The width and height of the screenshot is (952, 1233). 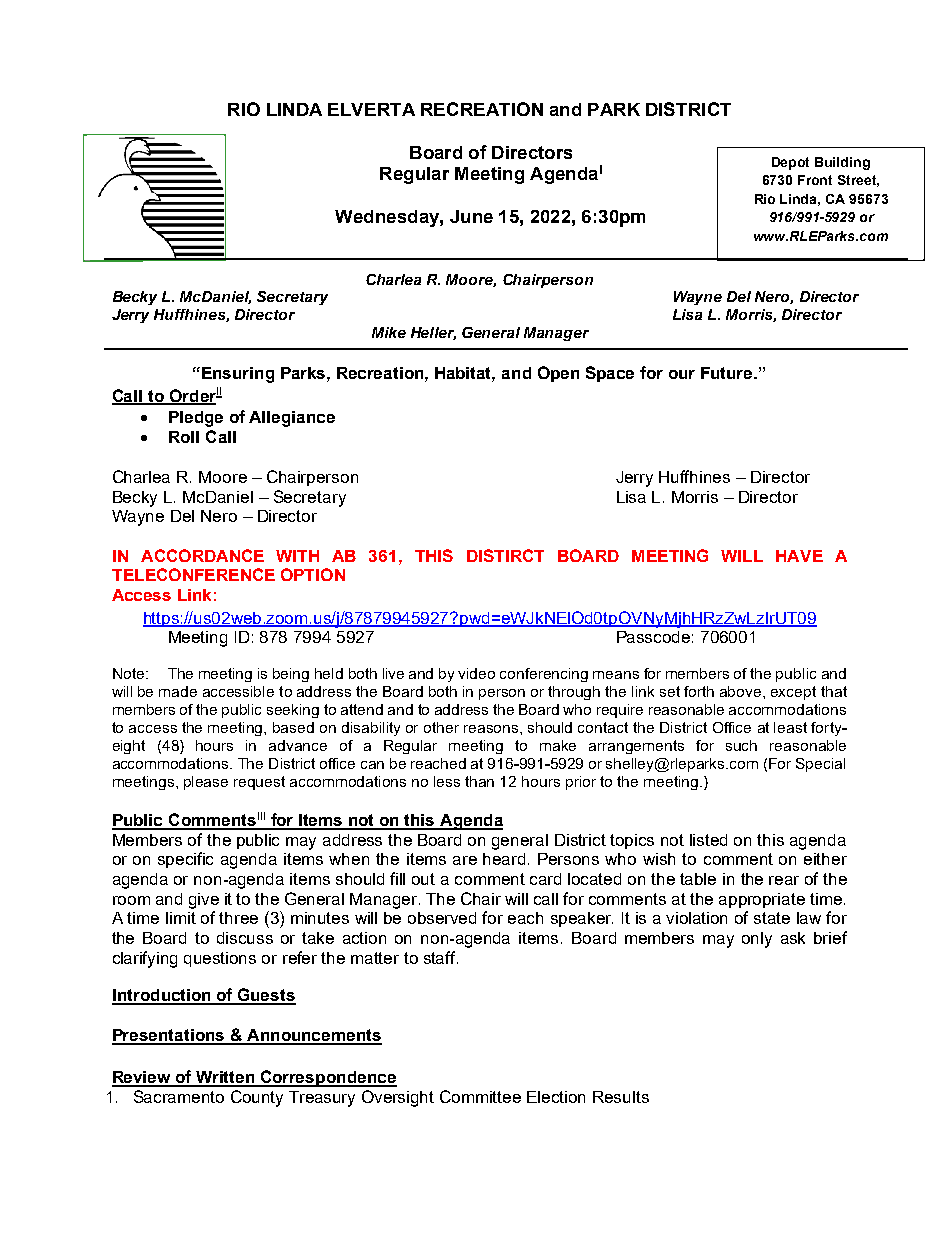 What do you see at coordinates (480, 1096) in the screenshot?
I see `Committee` at bounding box center [480, 1096].
